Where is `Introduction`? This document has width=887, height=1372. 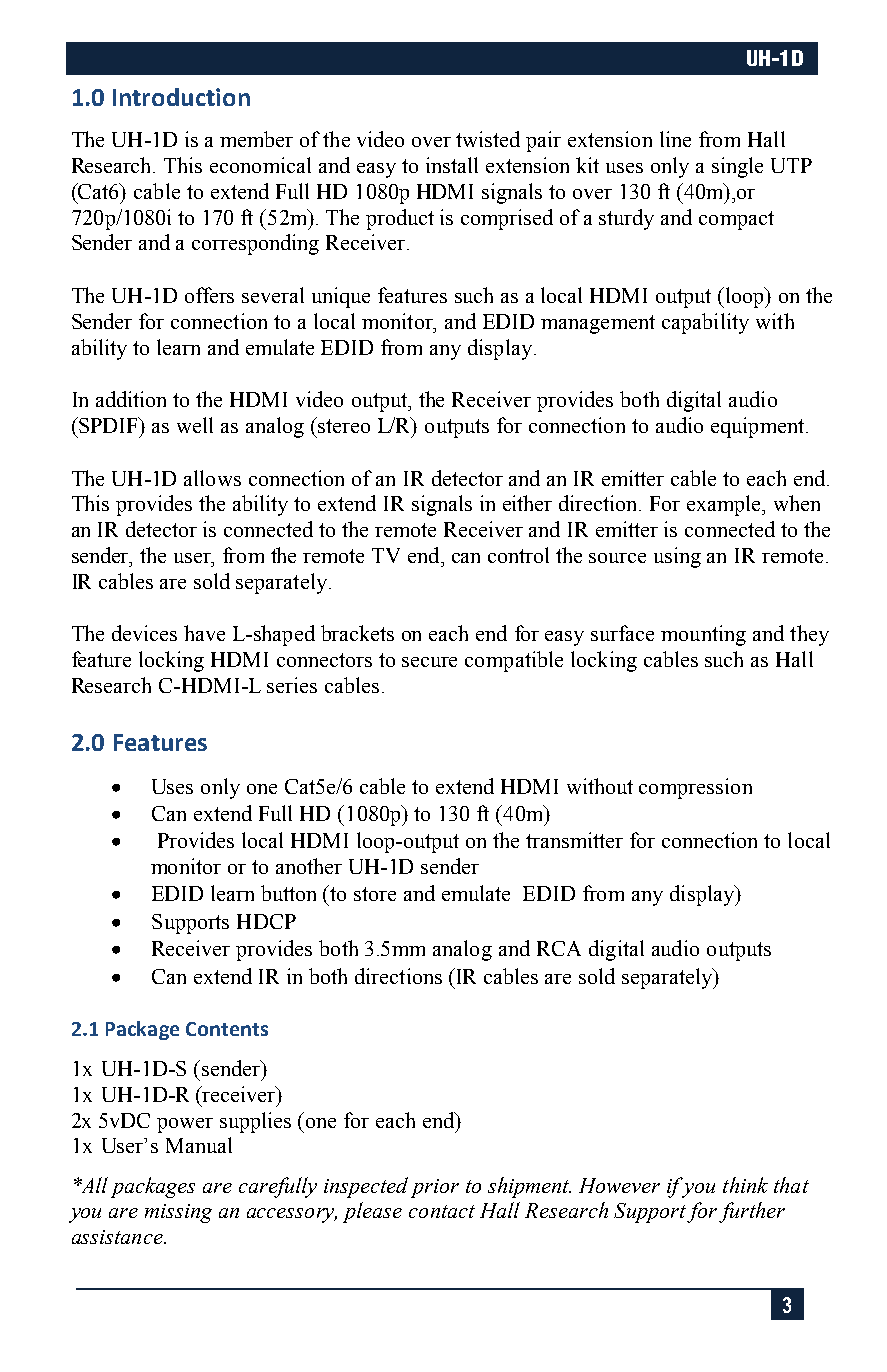 Introduction is located at coordinates (181, 97).
